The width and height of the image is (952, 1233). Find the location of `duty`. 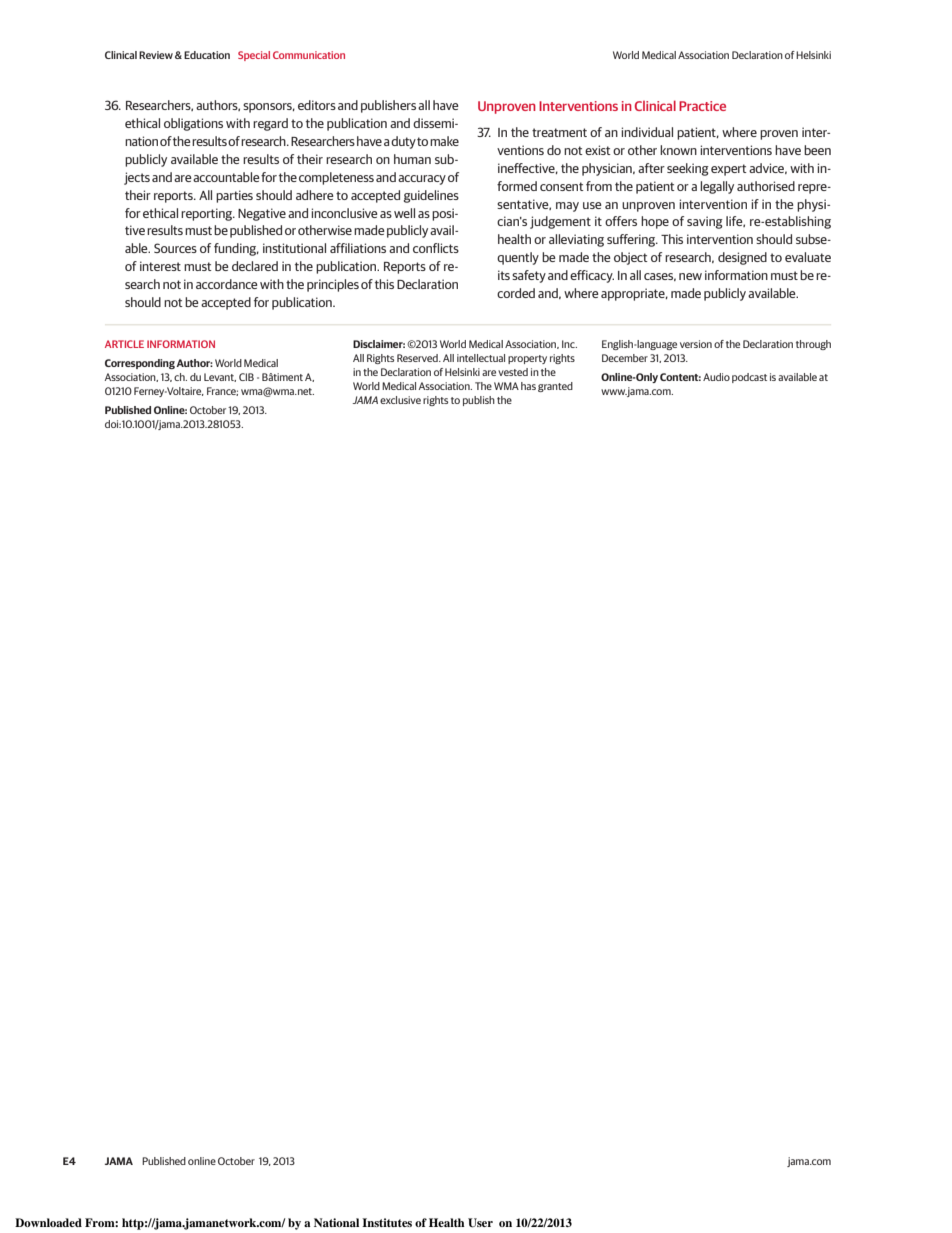

duty is located at coordinates (404, 142).
